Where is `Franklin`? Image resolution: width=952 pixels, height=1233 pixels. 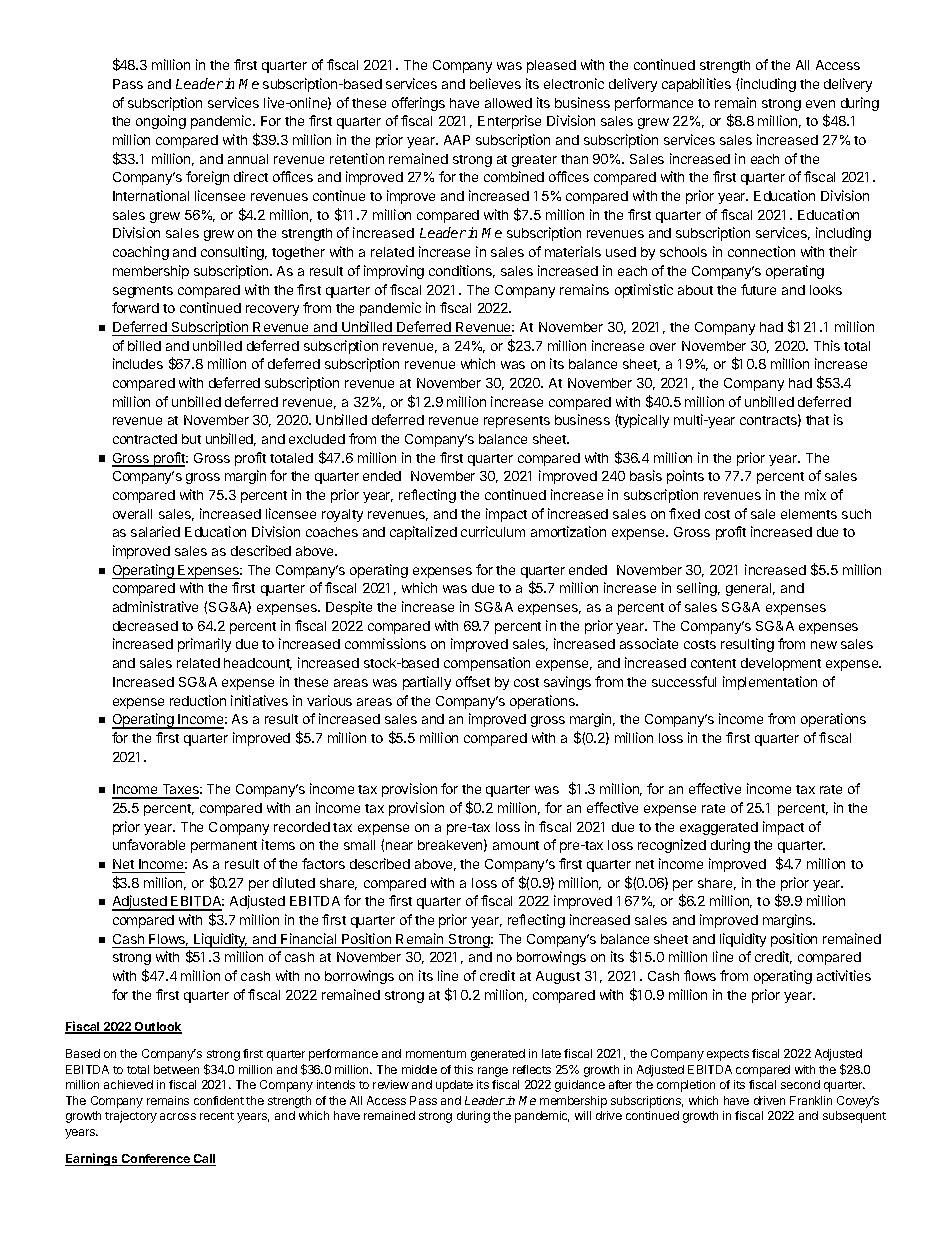 Franklin is located at coordinates (811, 1100).
